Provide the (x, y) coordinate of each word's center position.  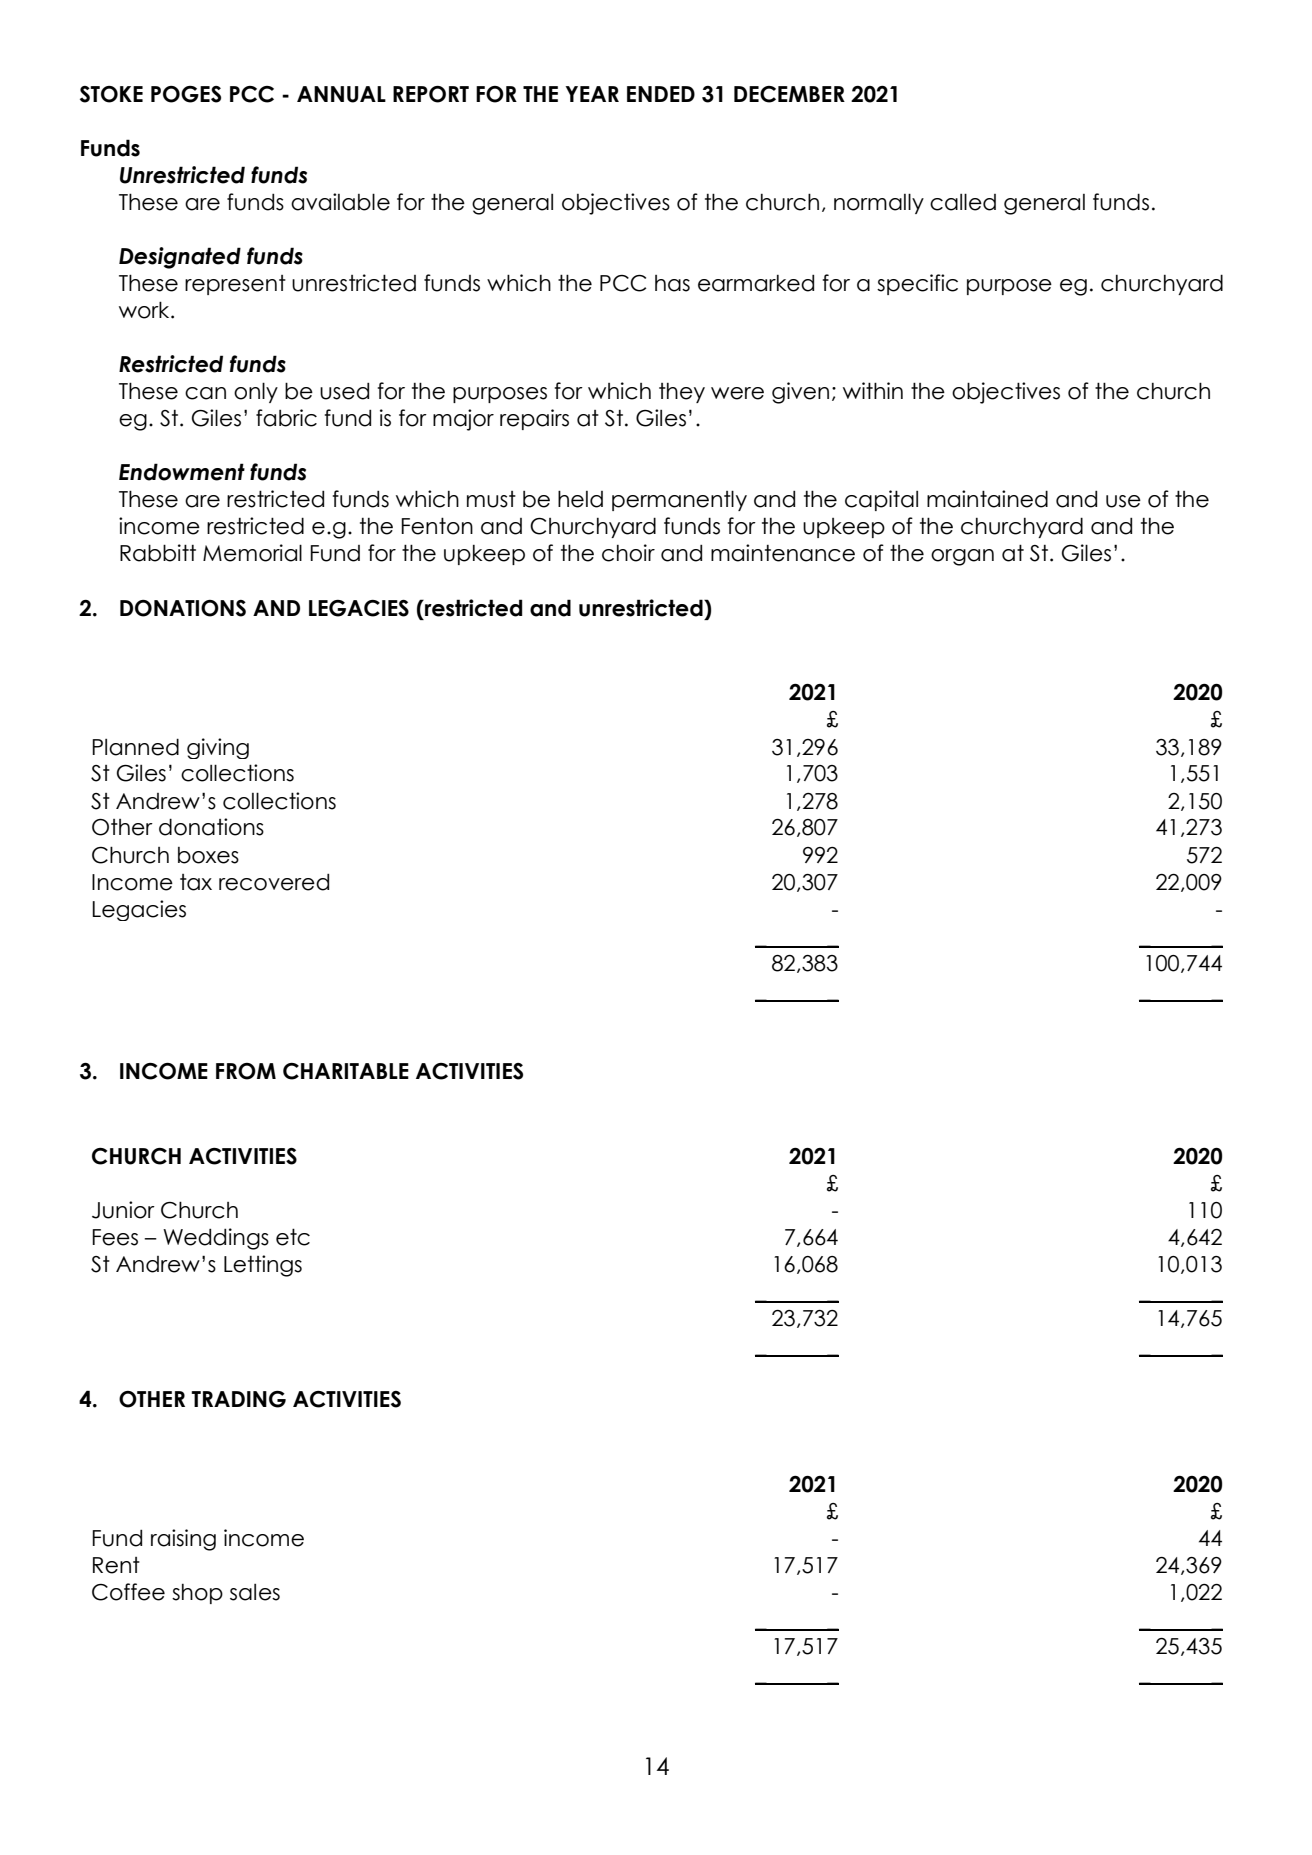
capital (881, 500)
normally (879, 203)
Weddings (216, 1239)
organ (962, 557)
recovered (274, 882)
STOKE (111, 94)
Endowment (182, 472)
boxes (208, 855)
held (580, 499)
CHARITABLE (346, 1071)
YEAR (592, 94)
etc (293, 1237)
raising (183, 1540)
